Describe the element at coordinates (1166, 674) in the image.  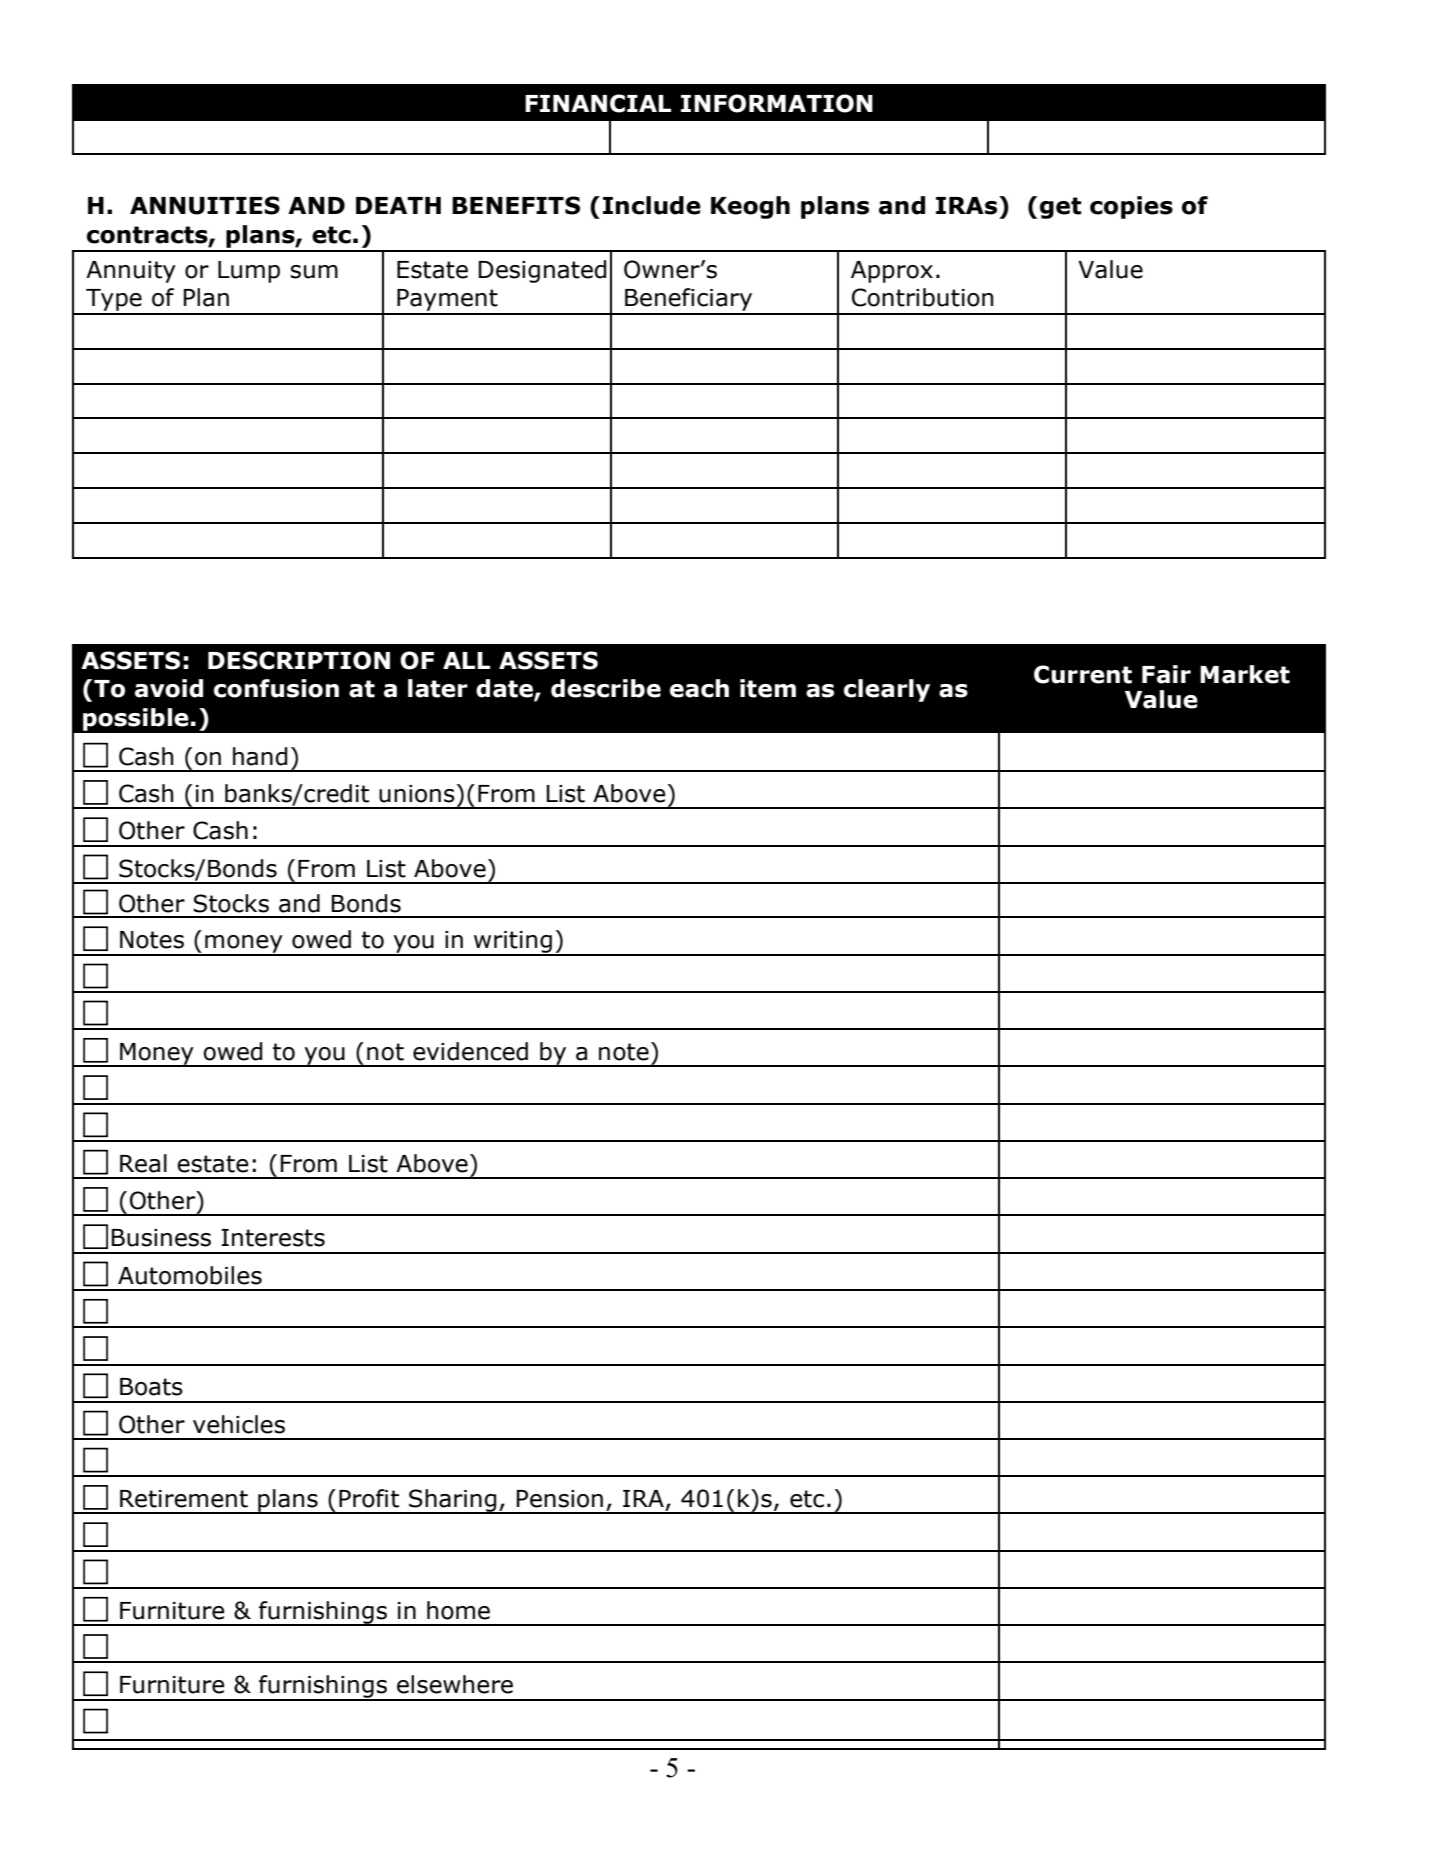
I see `Fair` at that location.
